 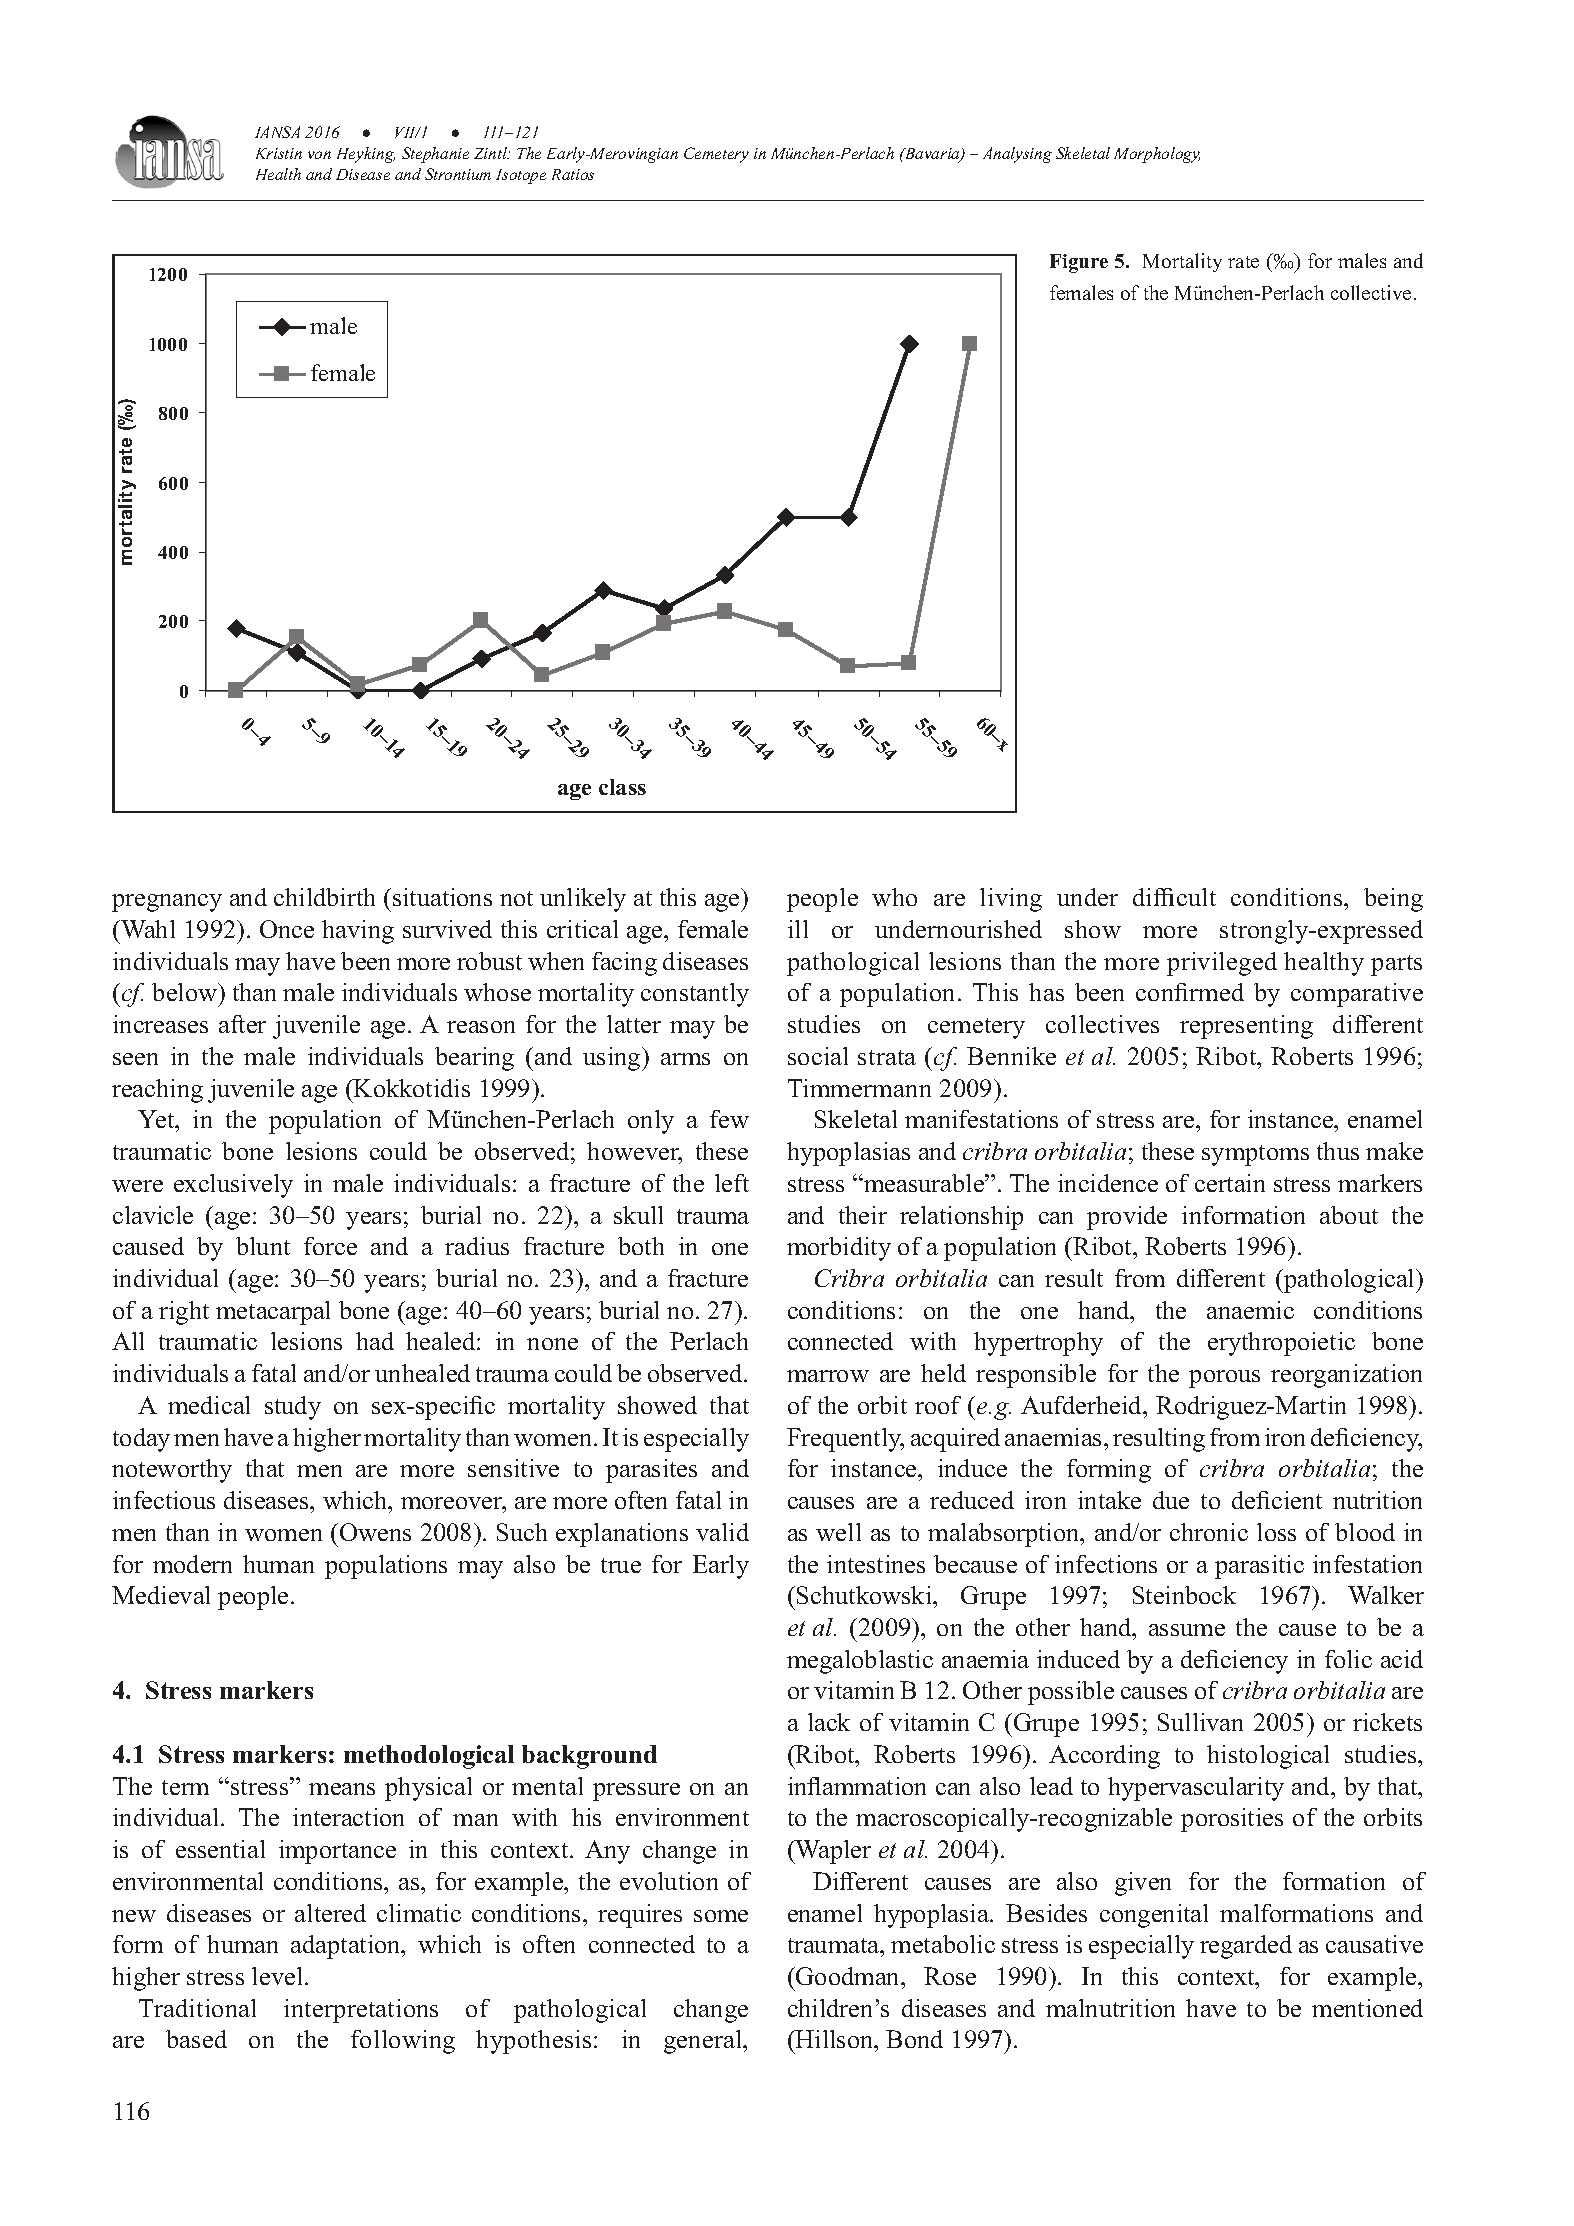 What do you see at coordinates (1246, 1947) in the page?
I see `regarded` at bounding box center [1246, 1947].
